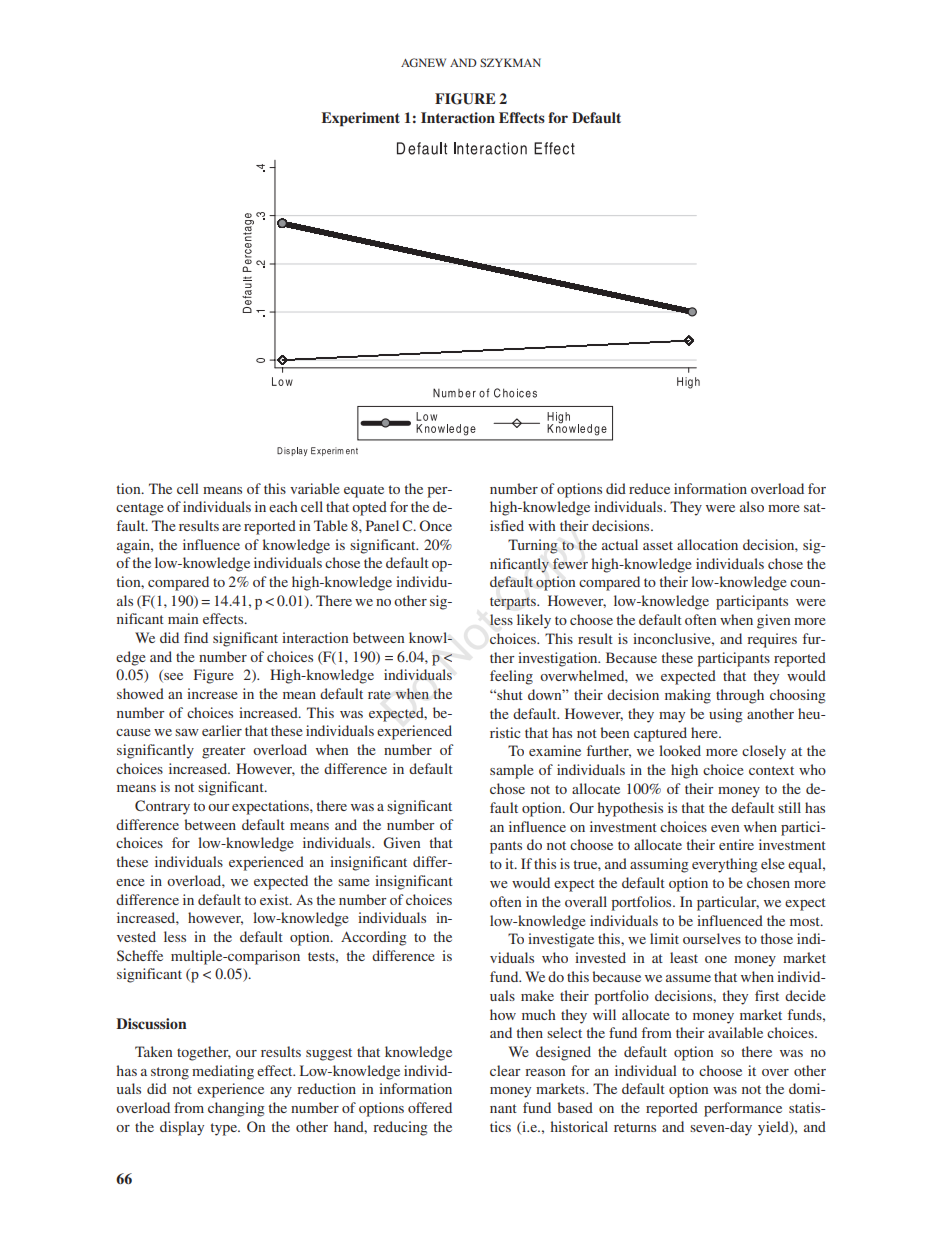 The height and width of the document is (1233, 952). I want to click on reduce, so click(649, 488).
